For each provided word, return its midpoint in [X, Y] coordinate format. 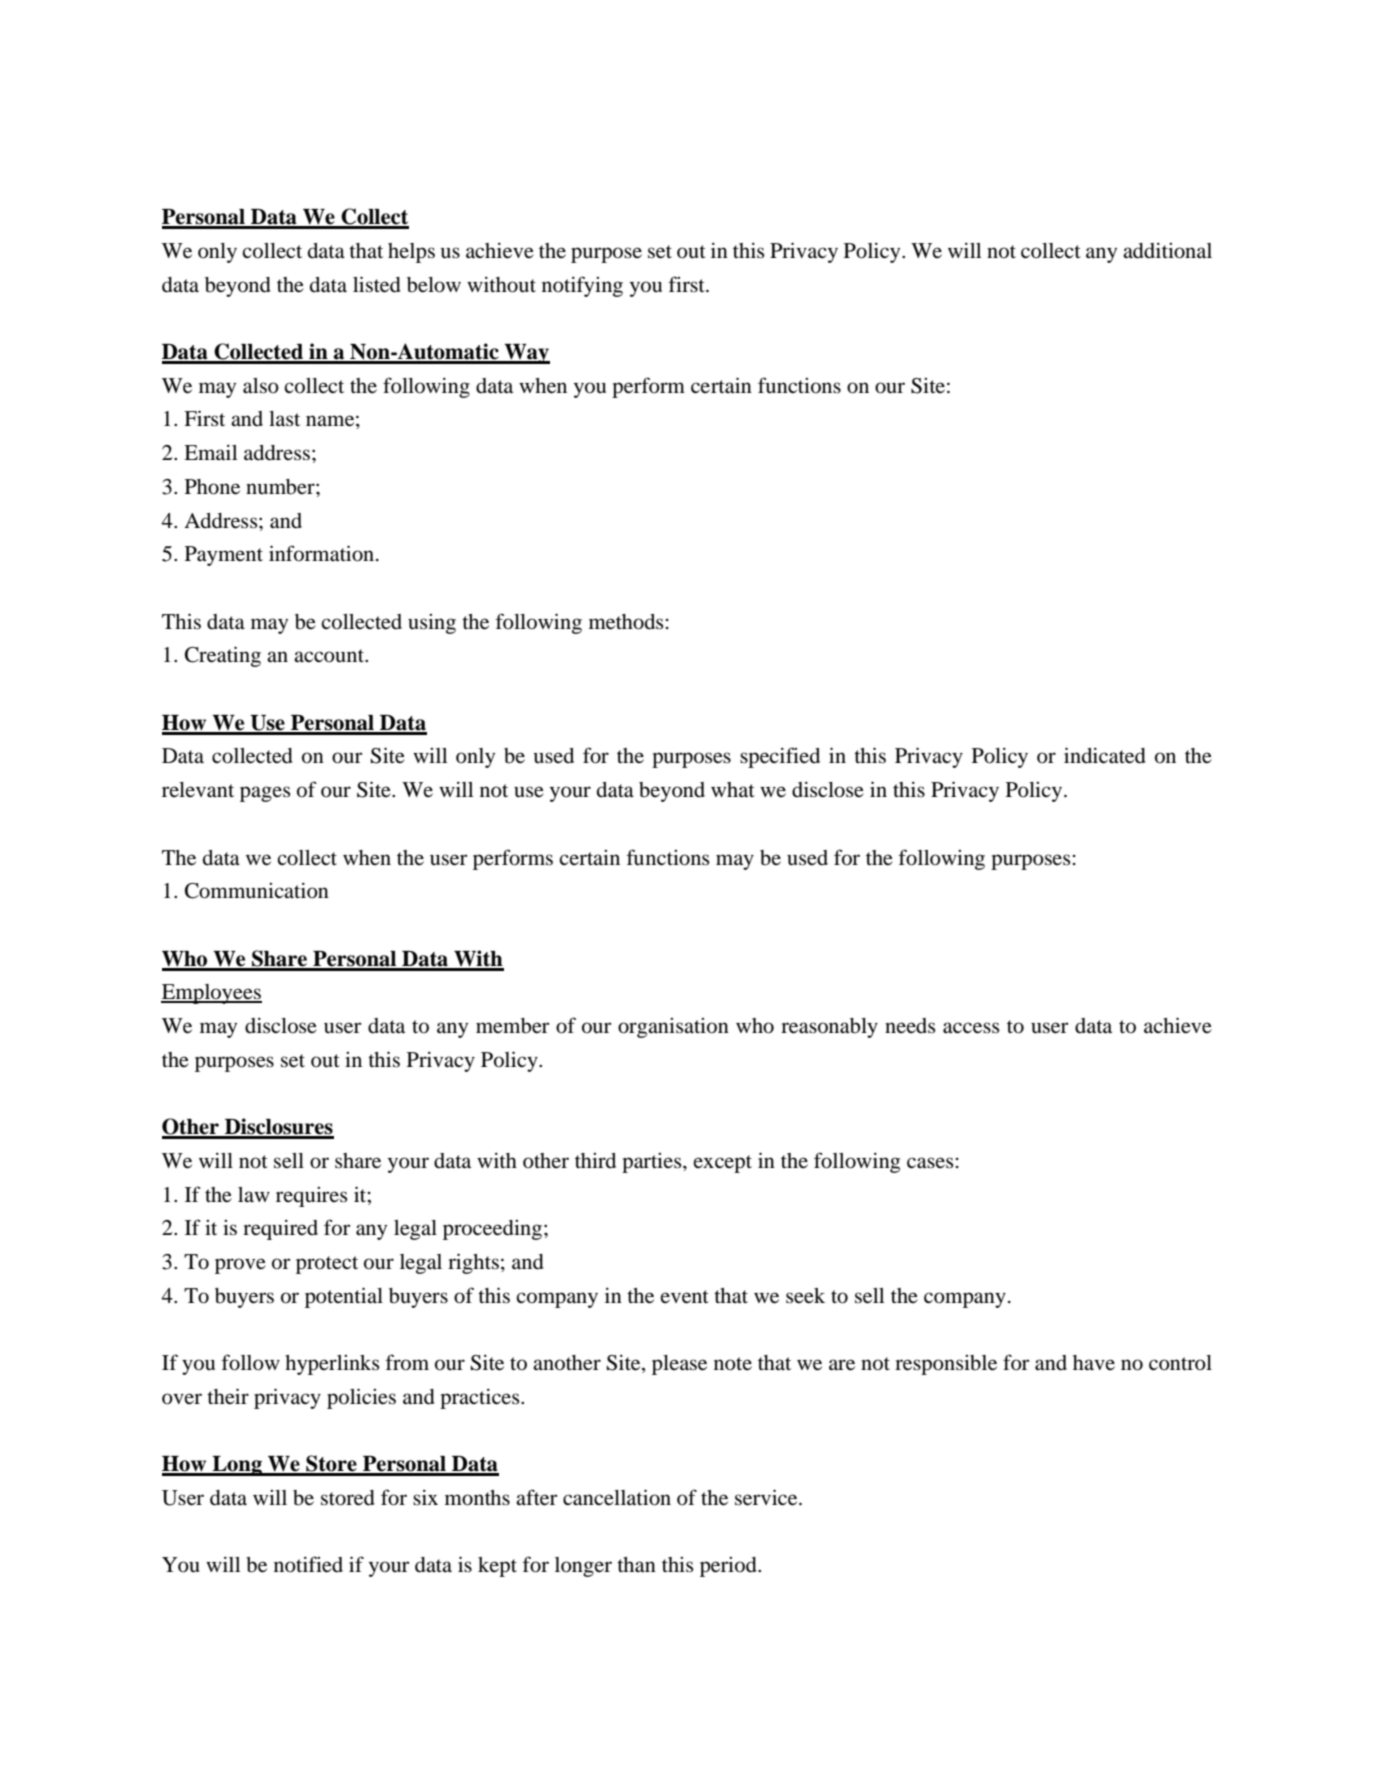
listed [377, 284]
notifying [582, 286]
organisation [673, 1028]
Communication [257, 891]
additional [1167, 251]
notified [308, 1564]
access [971, 1028]
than [636, 1565]
